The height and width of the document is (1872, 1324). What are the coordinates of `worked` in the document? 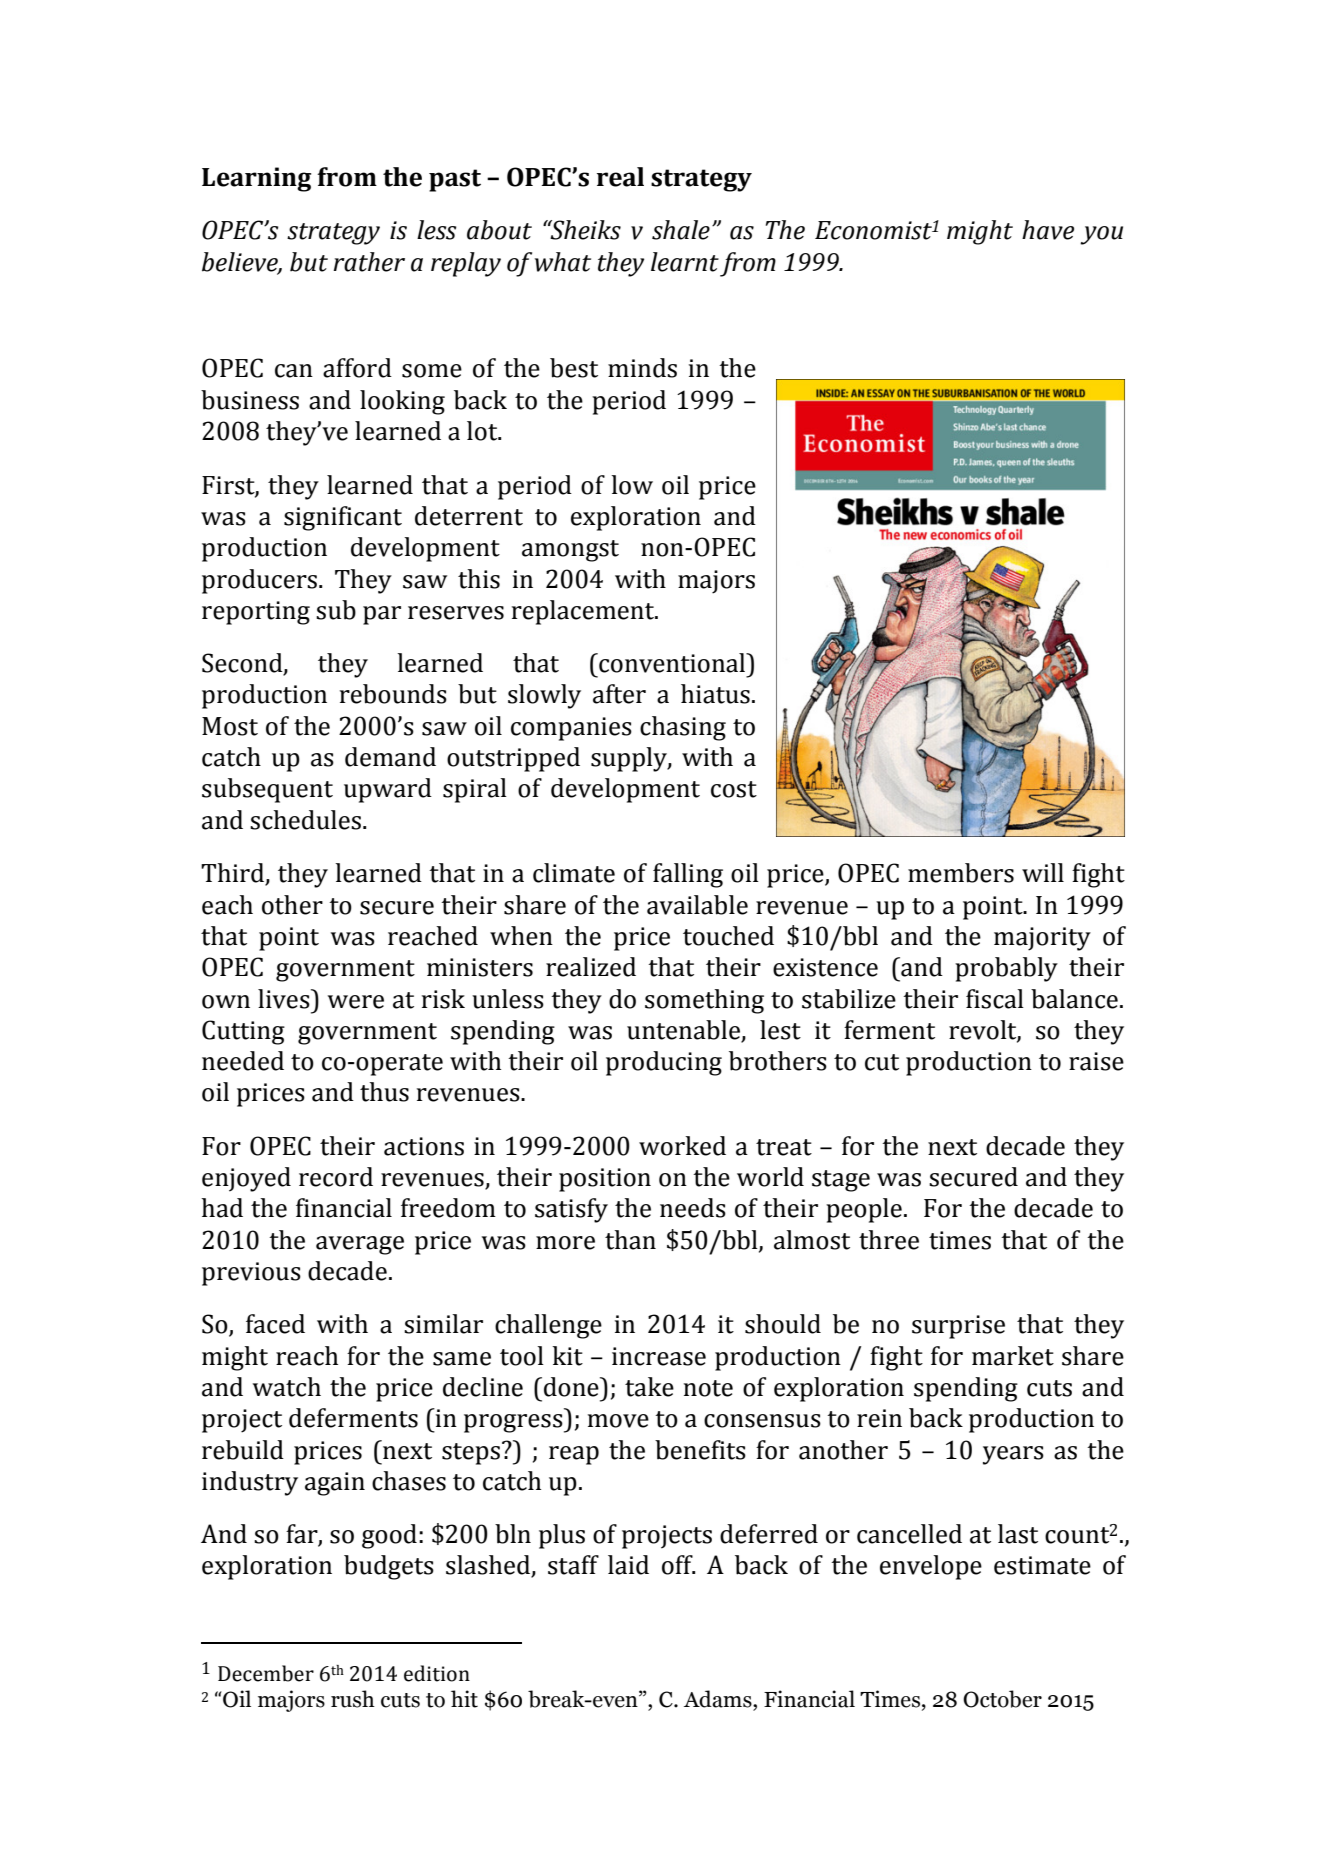 It's located at (682, 1146).
